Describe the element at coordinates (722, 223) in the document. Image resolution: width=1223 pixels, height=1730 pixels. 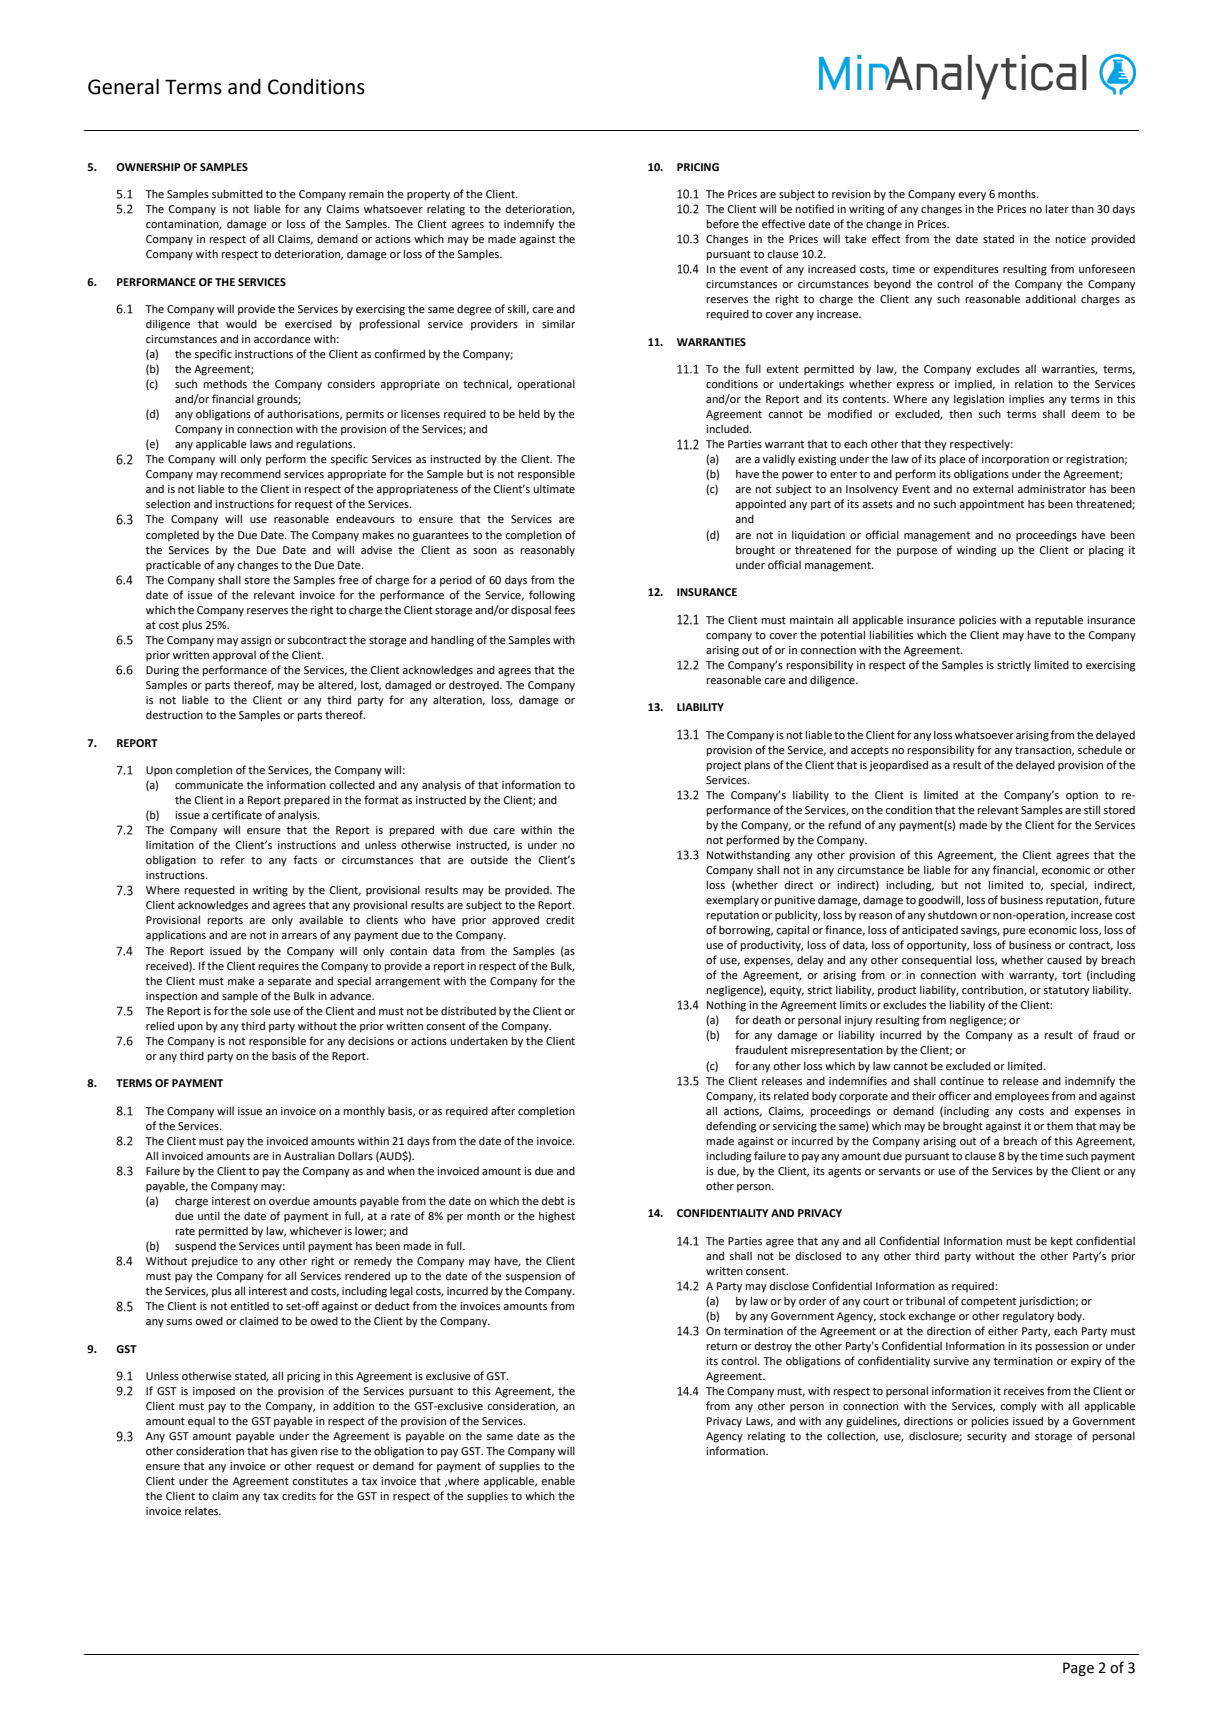
I see `before` at that location.
